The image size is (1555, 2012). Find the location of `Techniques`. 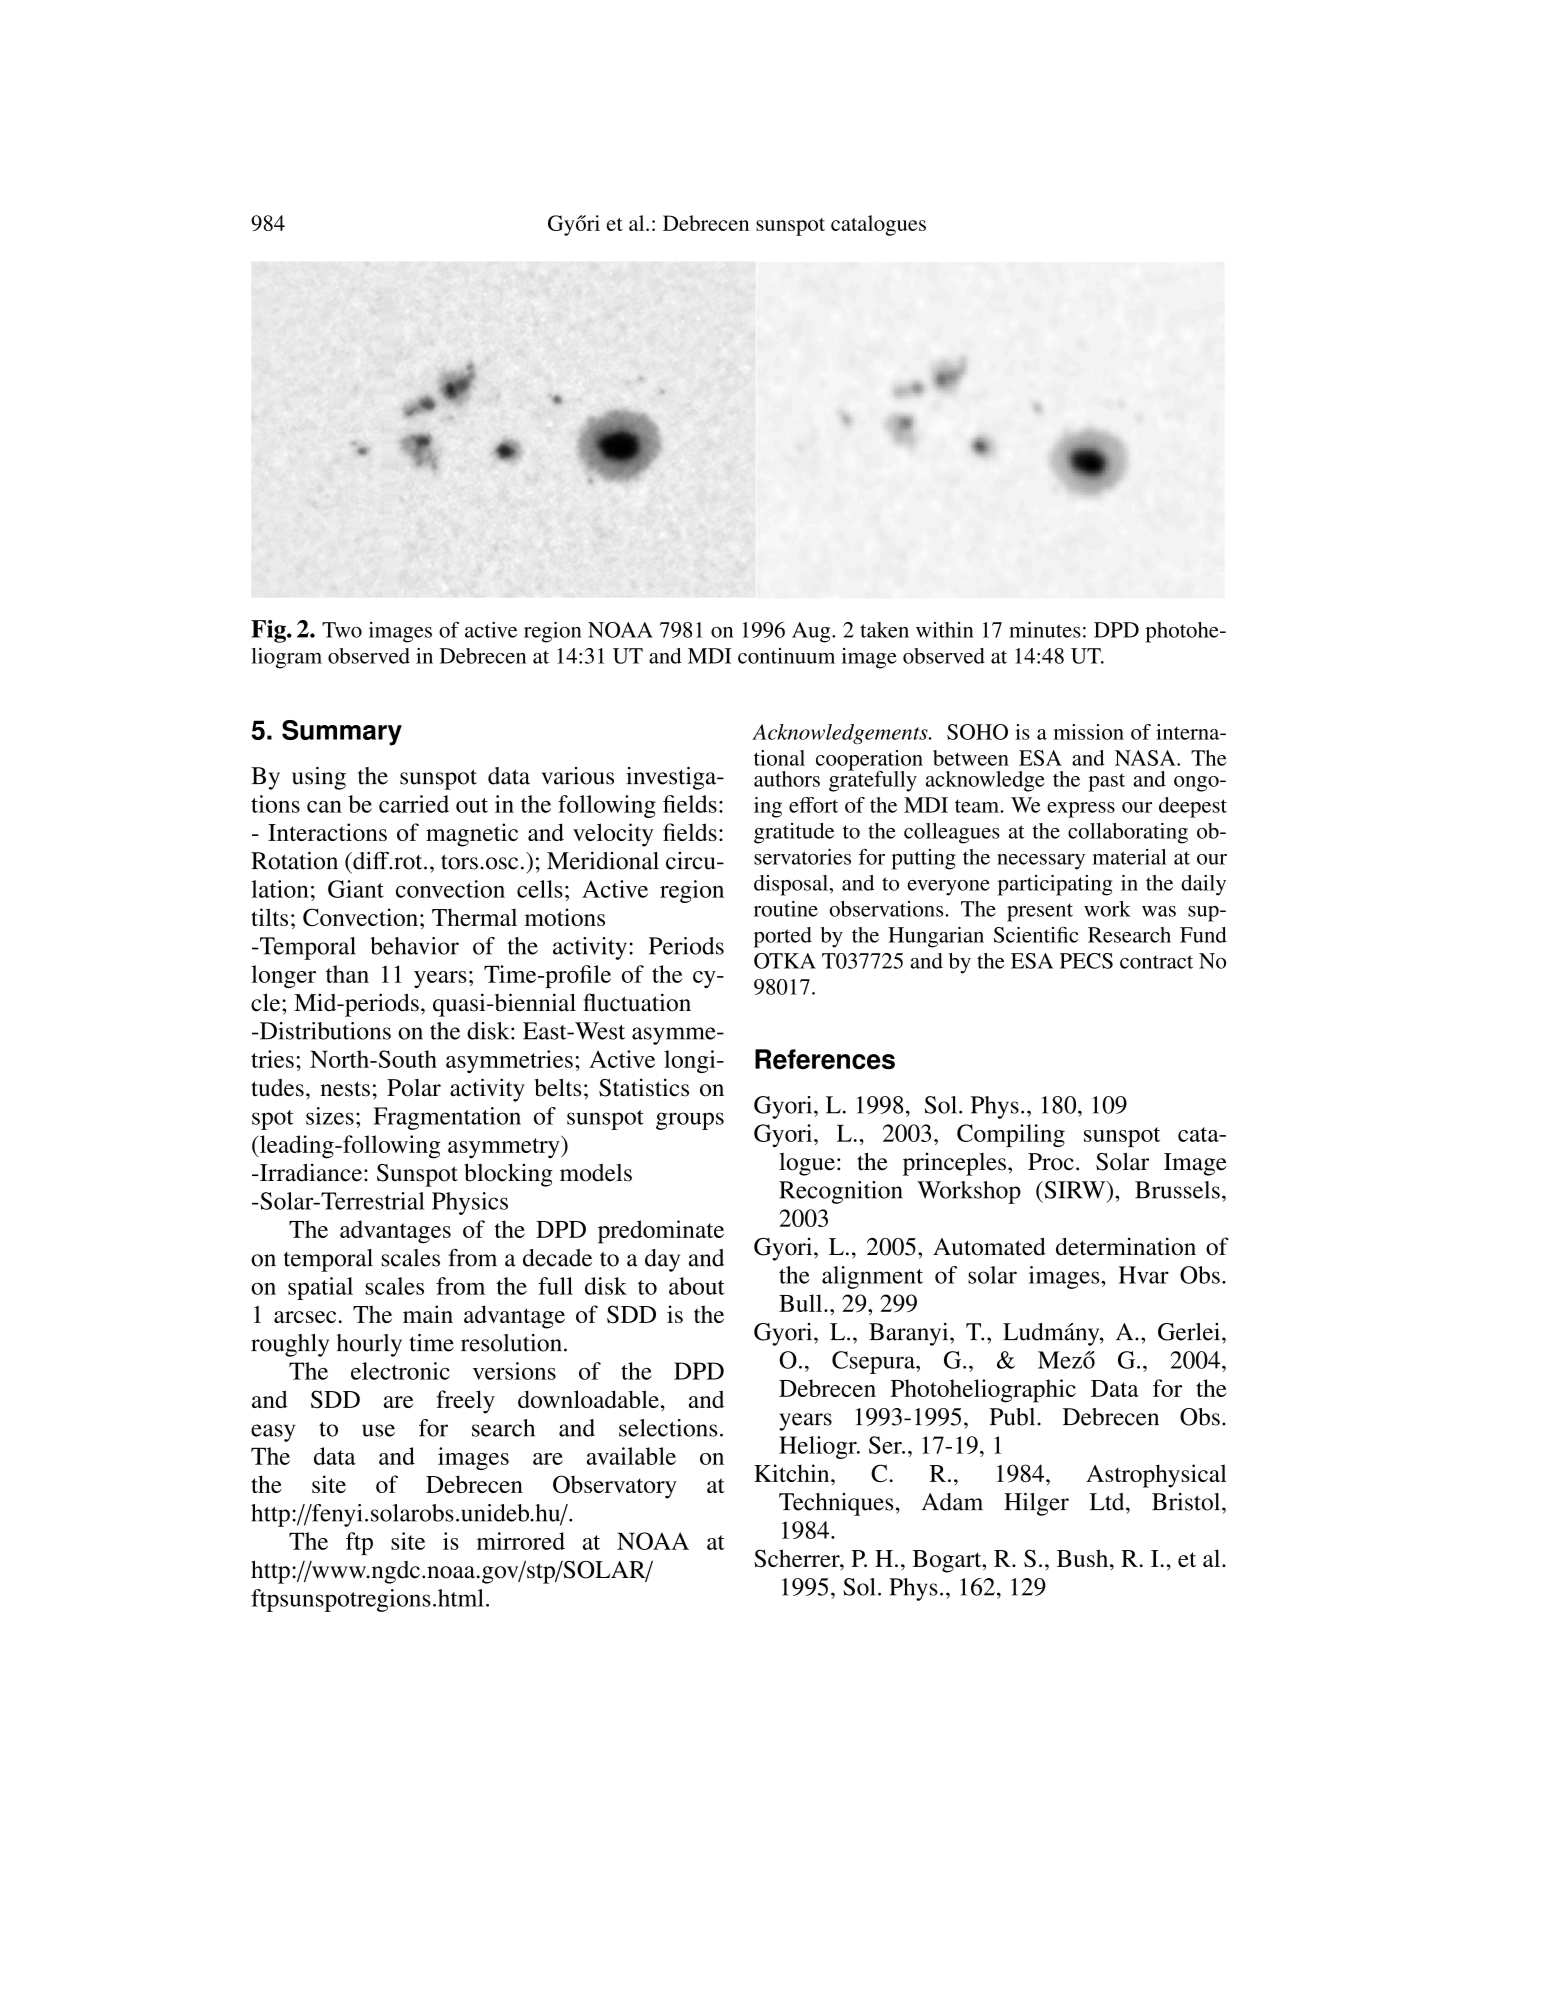

Techniques is located at coordinates (836, 1504).
